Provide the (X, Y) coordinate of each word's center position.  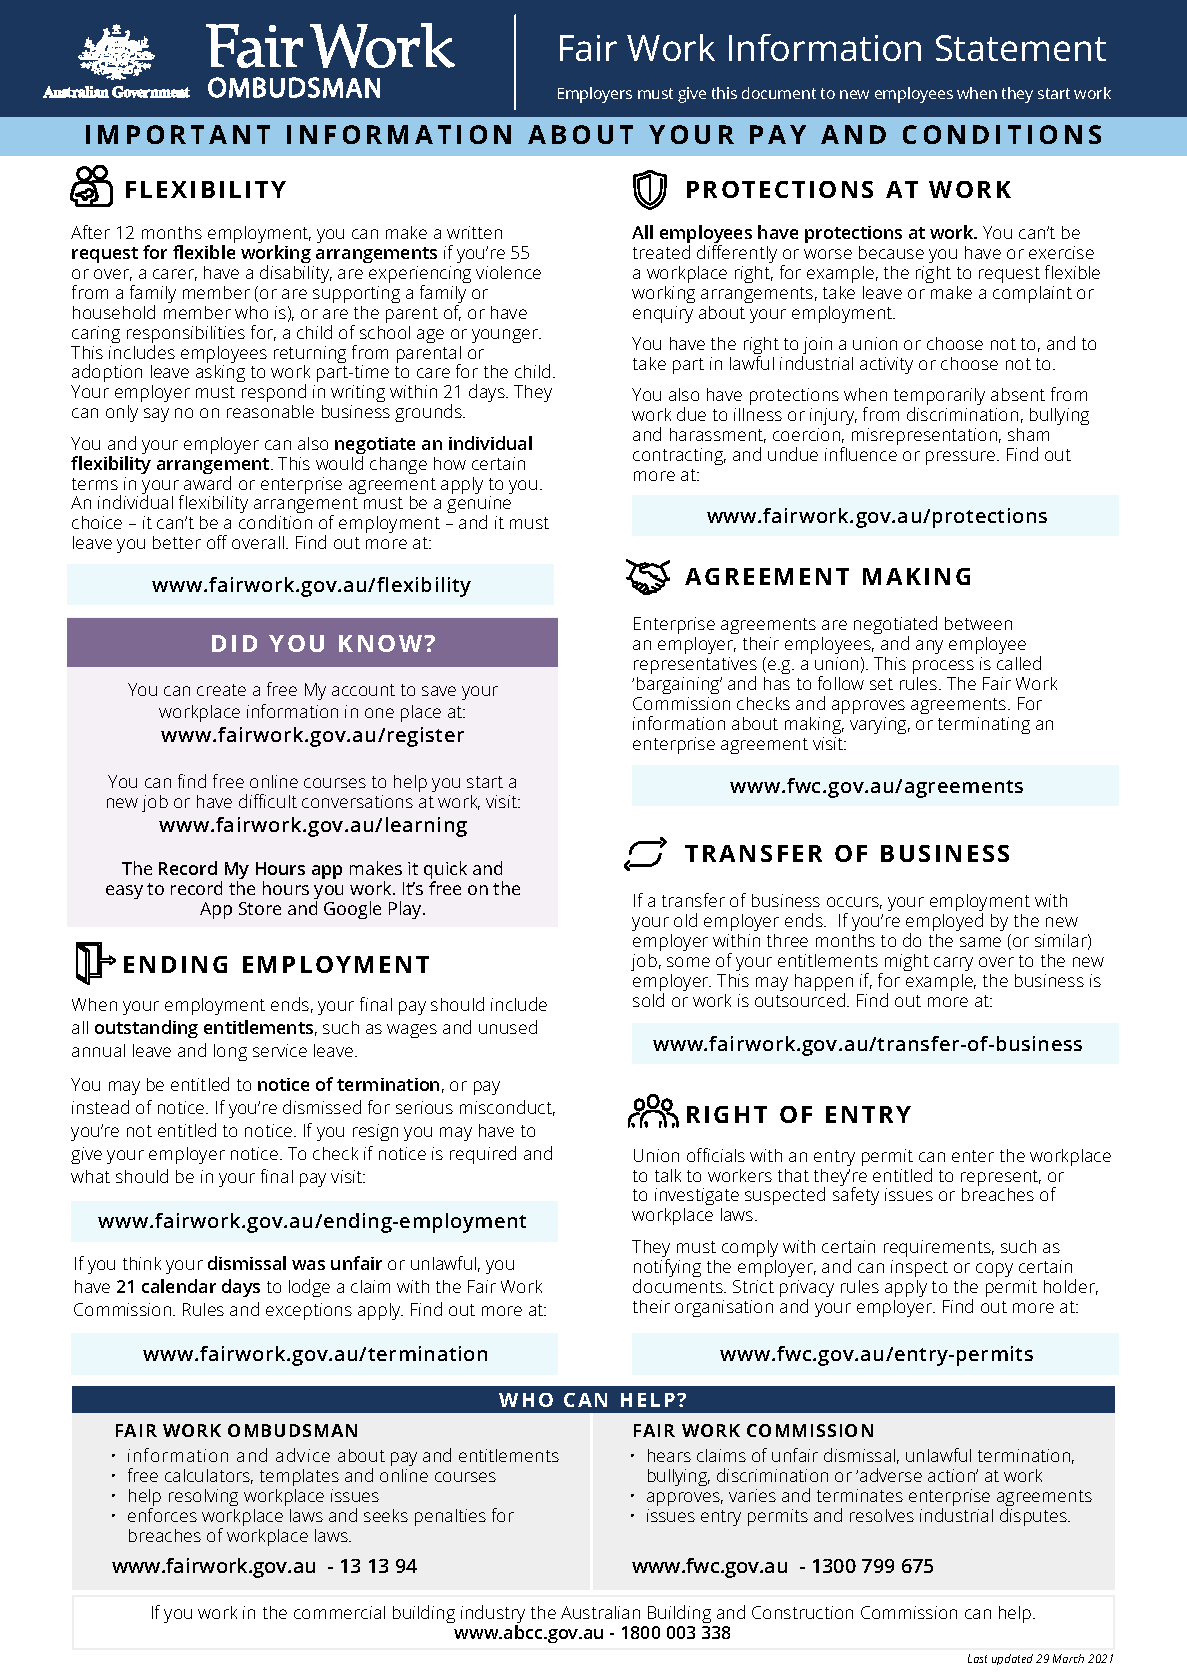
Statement (1021, 48)
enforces (162, 1515)
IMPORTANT (178, 134)
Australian (600, 1612)
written (474, 232)
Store (260, 908)
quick (445, 871)
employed (944, 923)
